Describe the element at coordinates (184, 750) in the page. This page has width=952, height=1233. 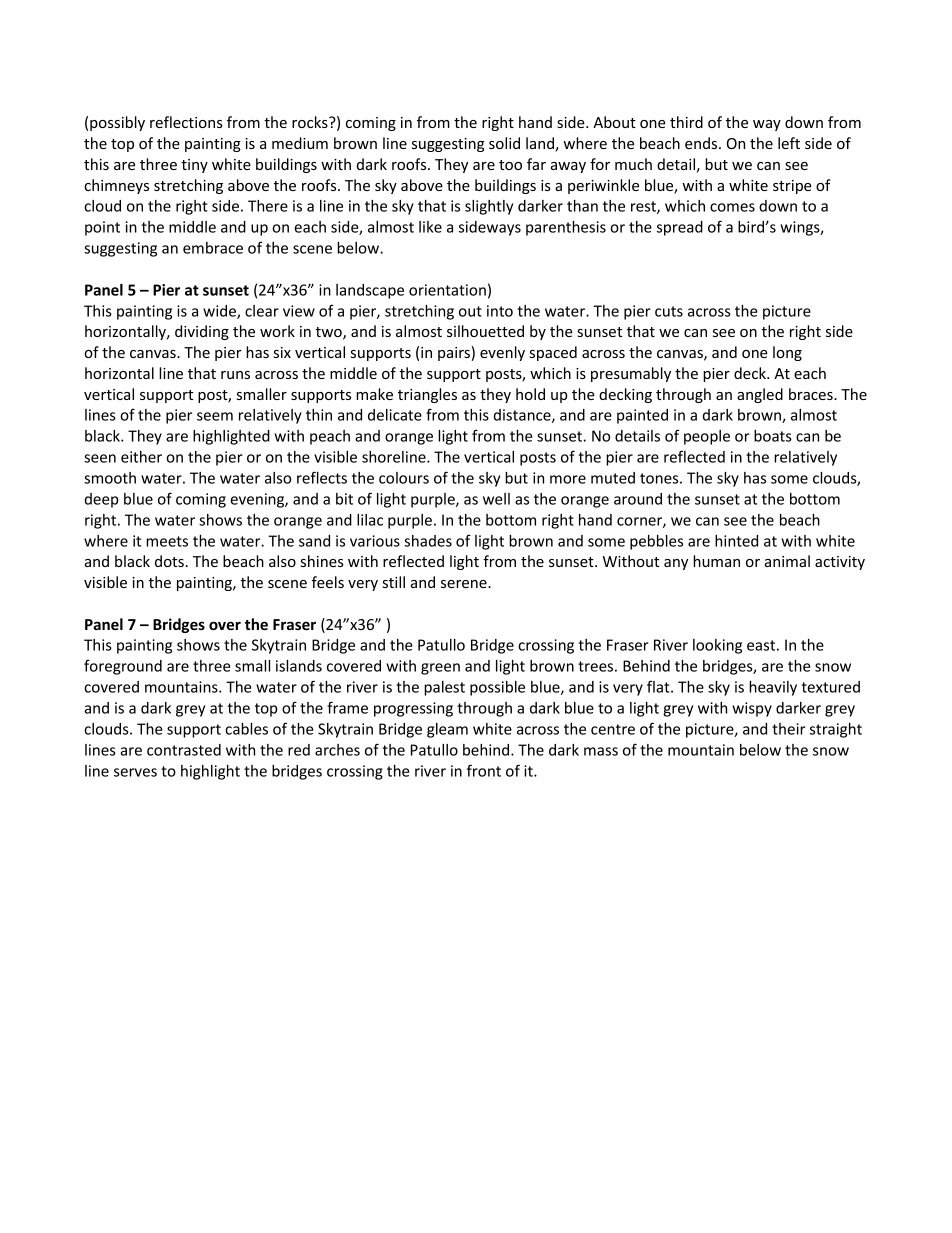
I see `contrasted` at that location.
